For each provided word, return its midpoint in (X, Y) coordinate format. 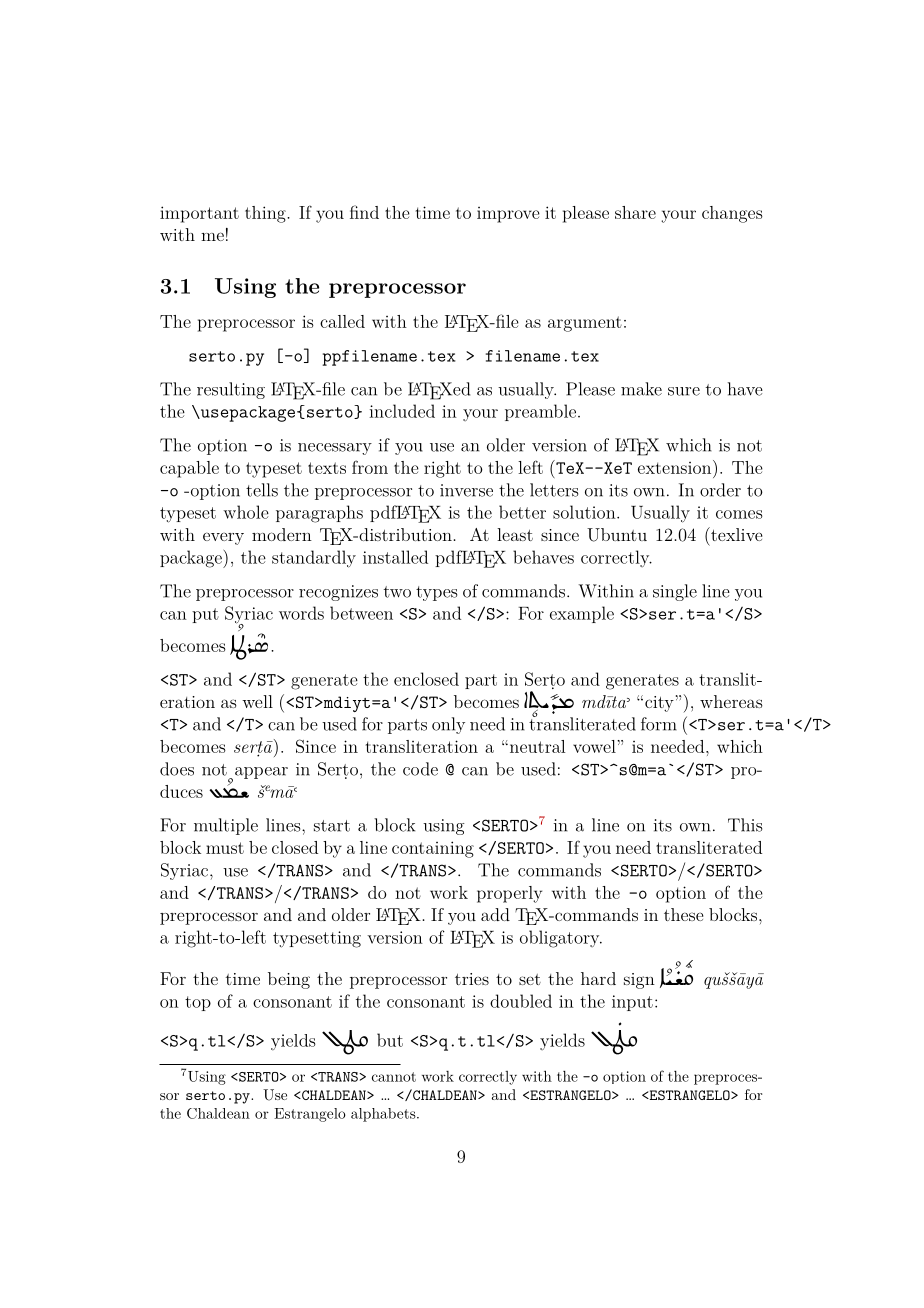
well (257, 701)
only (448, 725)
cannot (394, 1077)
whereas (731, 701)
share (635, 212)
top (198, 1003)
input (632, 1003)
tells (262, 490)
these (683, 914)
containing (433, 849)
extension (676, 467)
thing (266, 214)
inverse (466, 490)
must (225, 848)
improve (508, 215)
